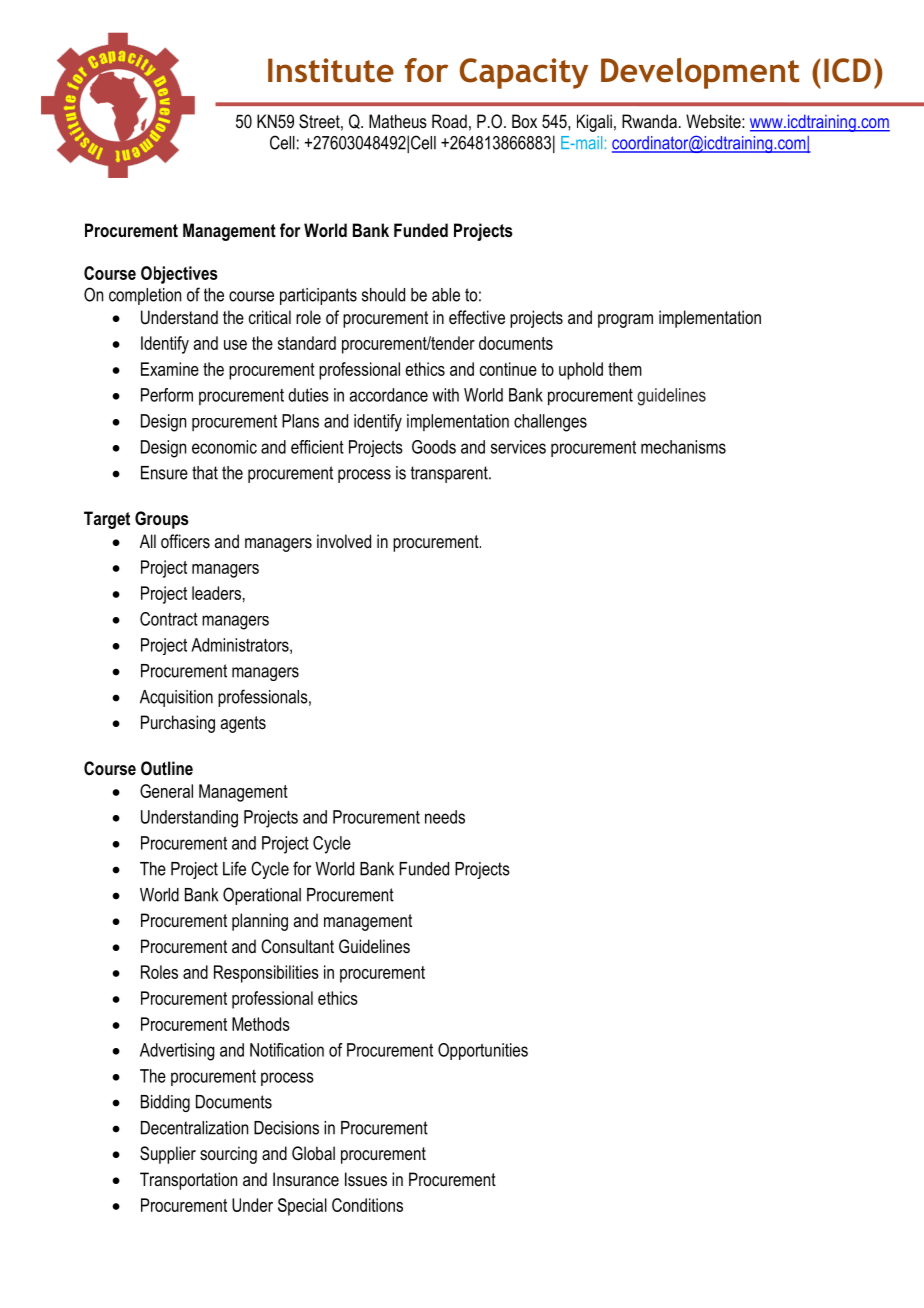 This screenshot has width=924, height=1308. Describe the element at coordinates (683, 447) in the screenshot. I see `mechanisms` at that location.
